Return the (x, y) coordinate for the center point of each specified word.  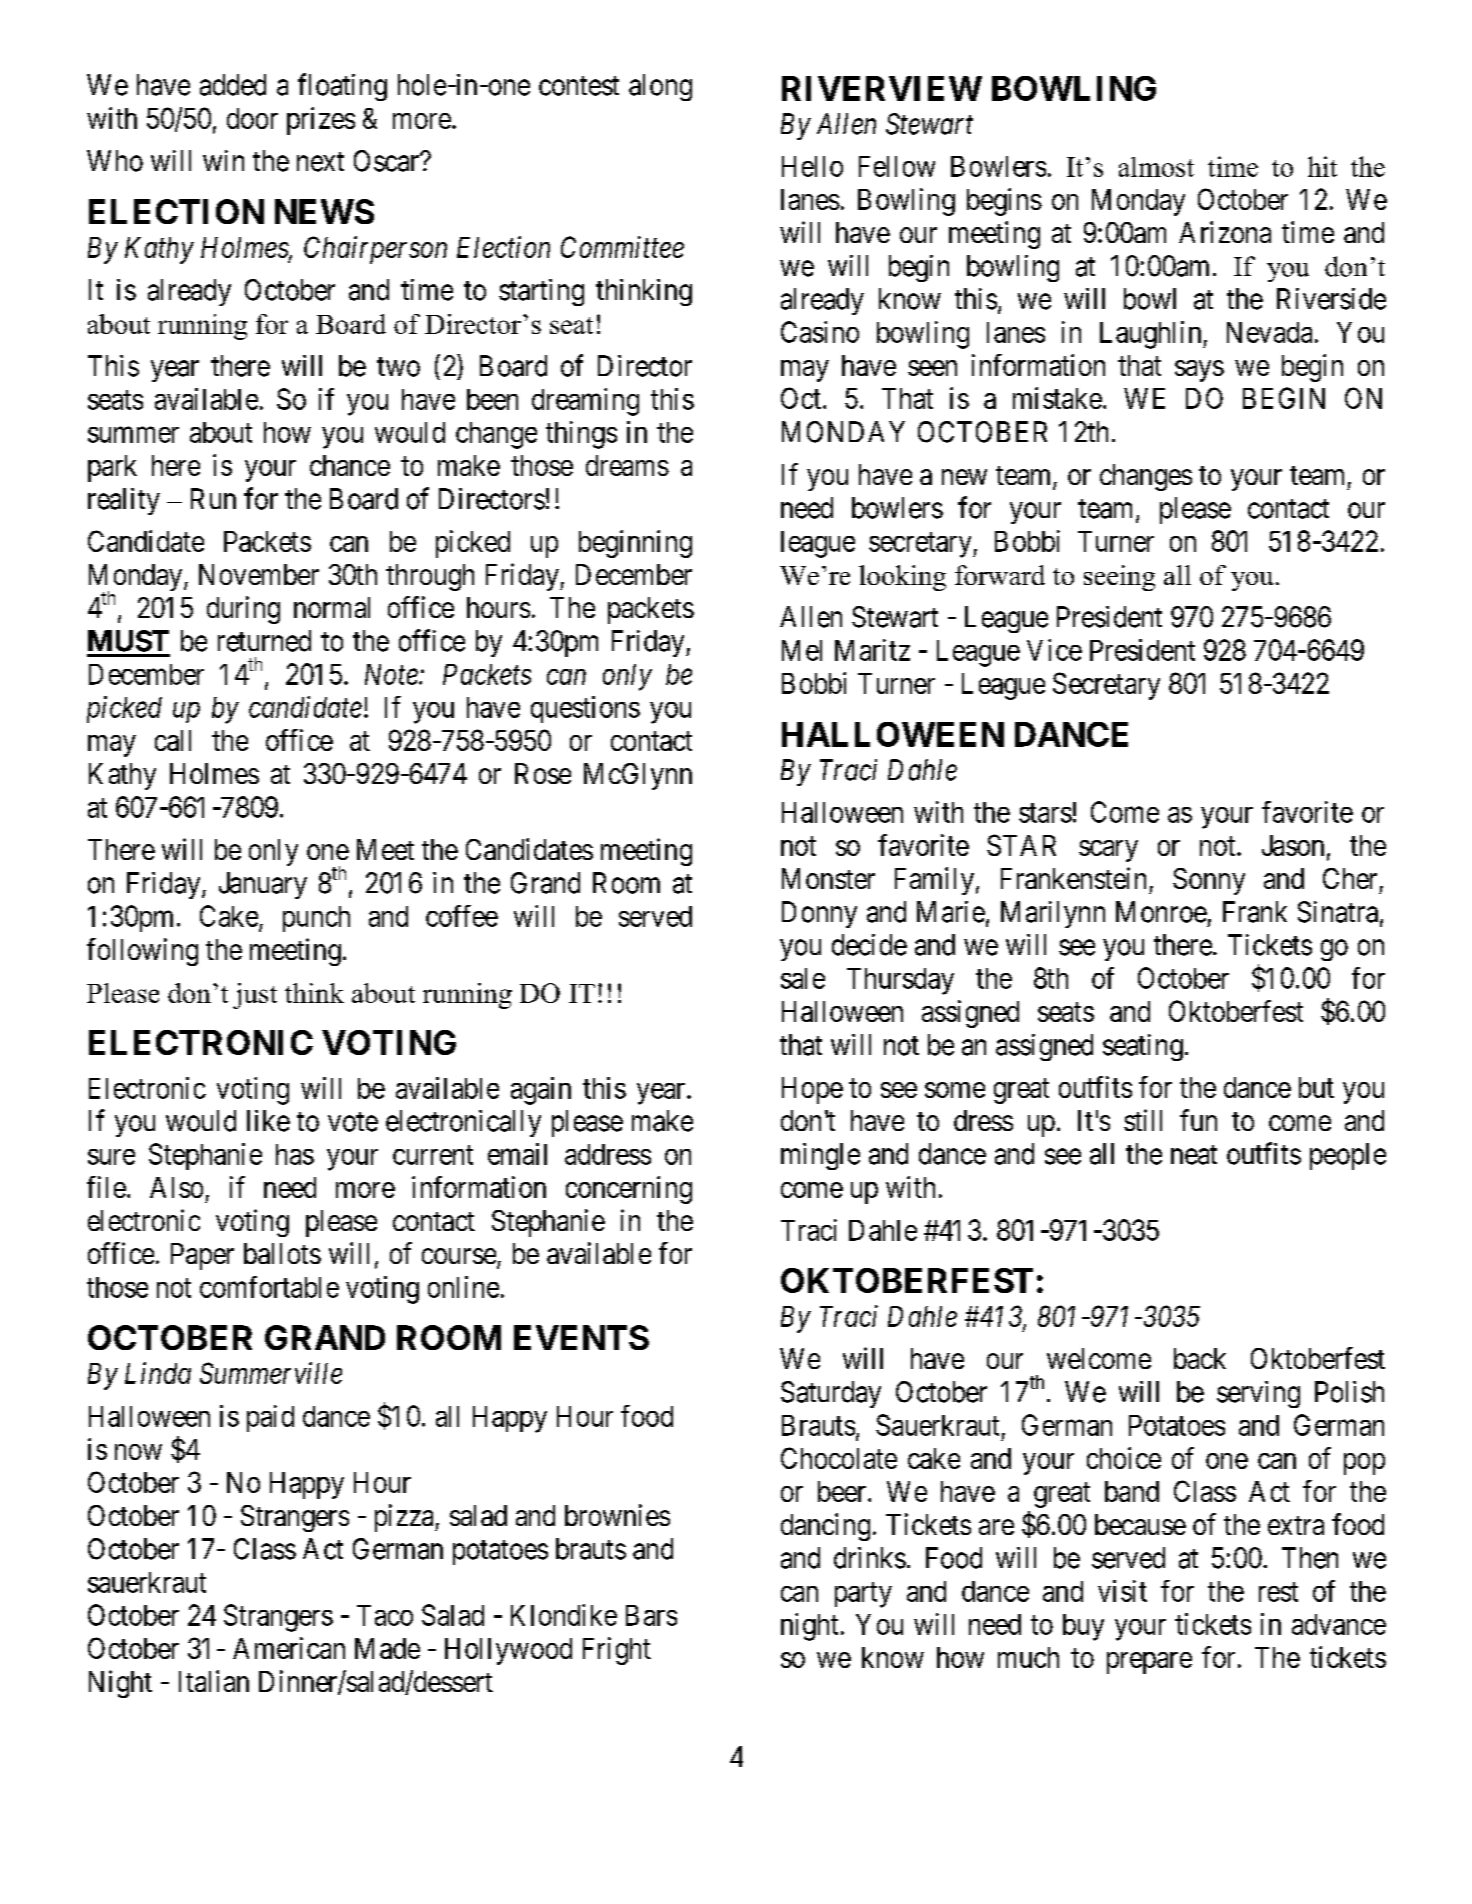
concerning (629, 1190)
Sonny (1209, 881)
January (263, 885)
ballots (282, 1253)
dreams (627, 465)
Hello (812, 166)
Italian (214, 1681)
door (252, 118)
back (1200, 1358)
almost (1156, 167)
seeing (1119, 578)
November (259, 574)
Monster (828, 878)
